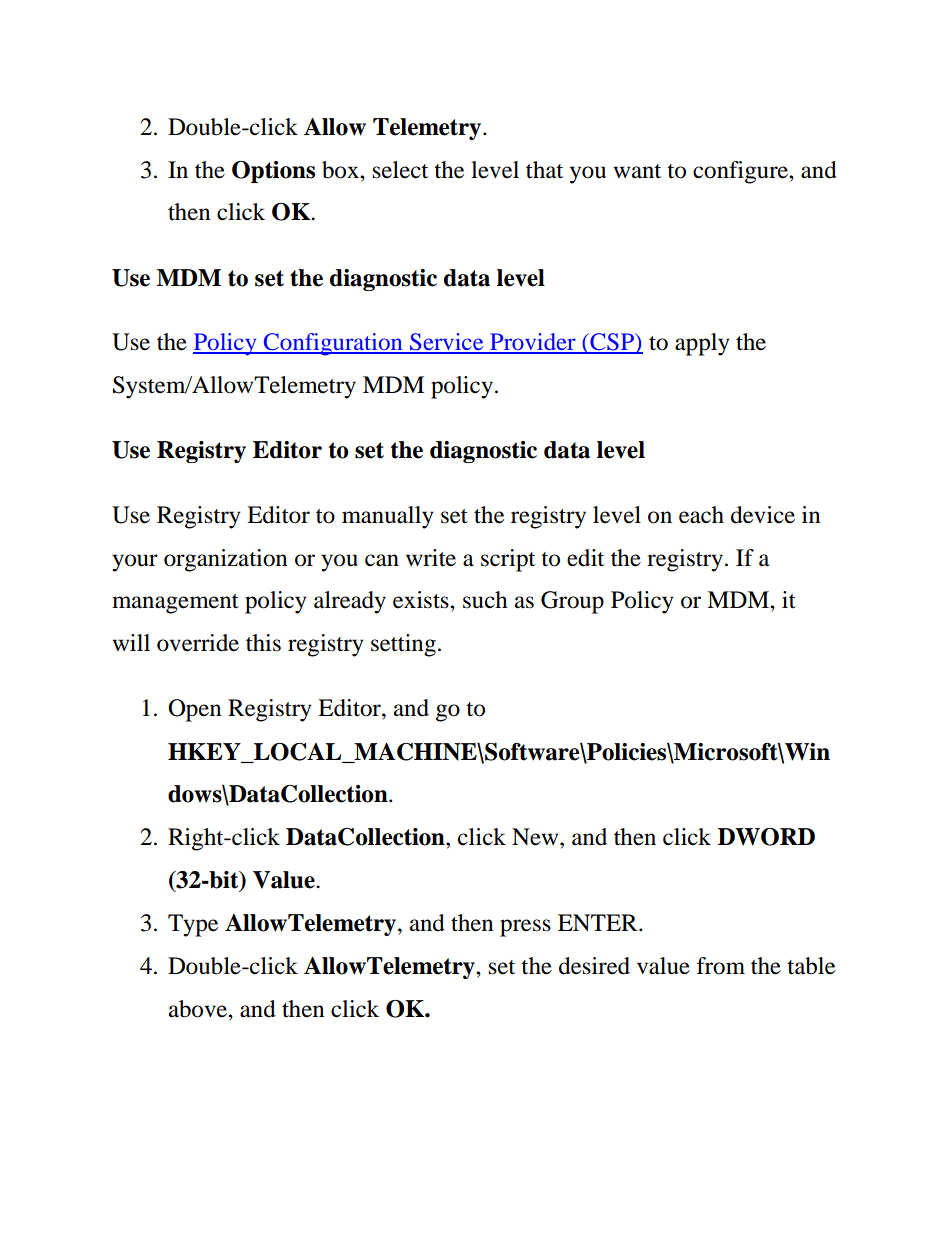  I want to click on want, so click(637, 171).
